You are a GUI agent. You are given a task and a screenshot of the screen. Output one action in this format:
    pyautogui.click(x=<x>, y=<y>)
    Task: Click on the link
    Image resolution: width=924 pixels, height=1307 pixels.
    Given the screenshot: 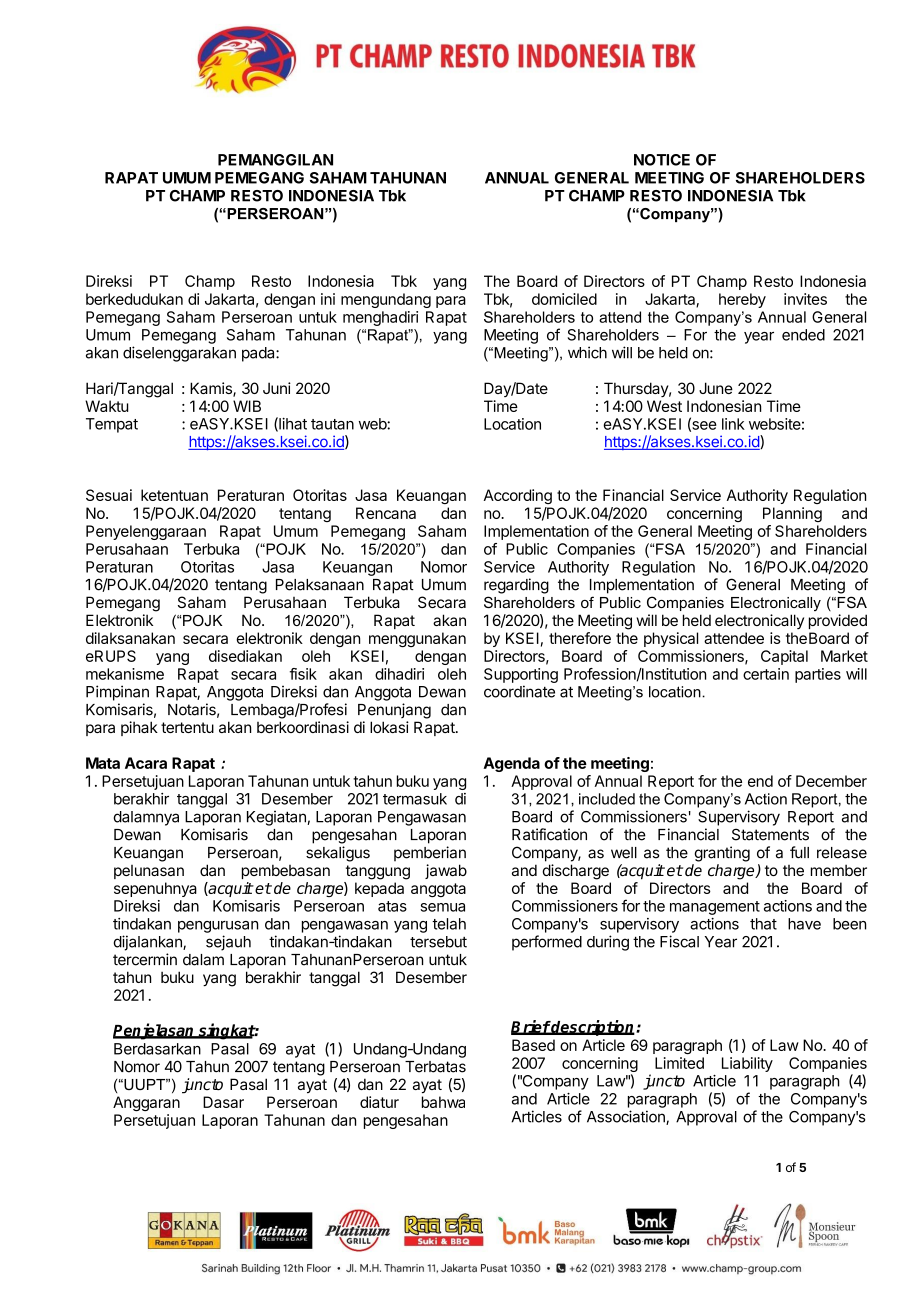 What is the action you would take?
    pyautogui.click(x=733, y=424)
